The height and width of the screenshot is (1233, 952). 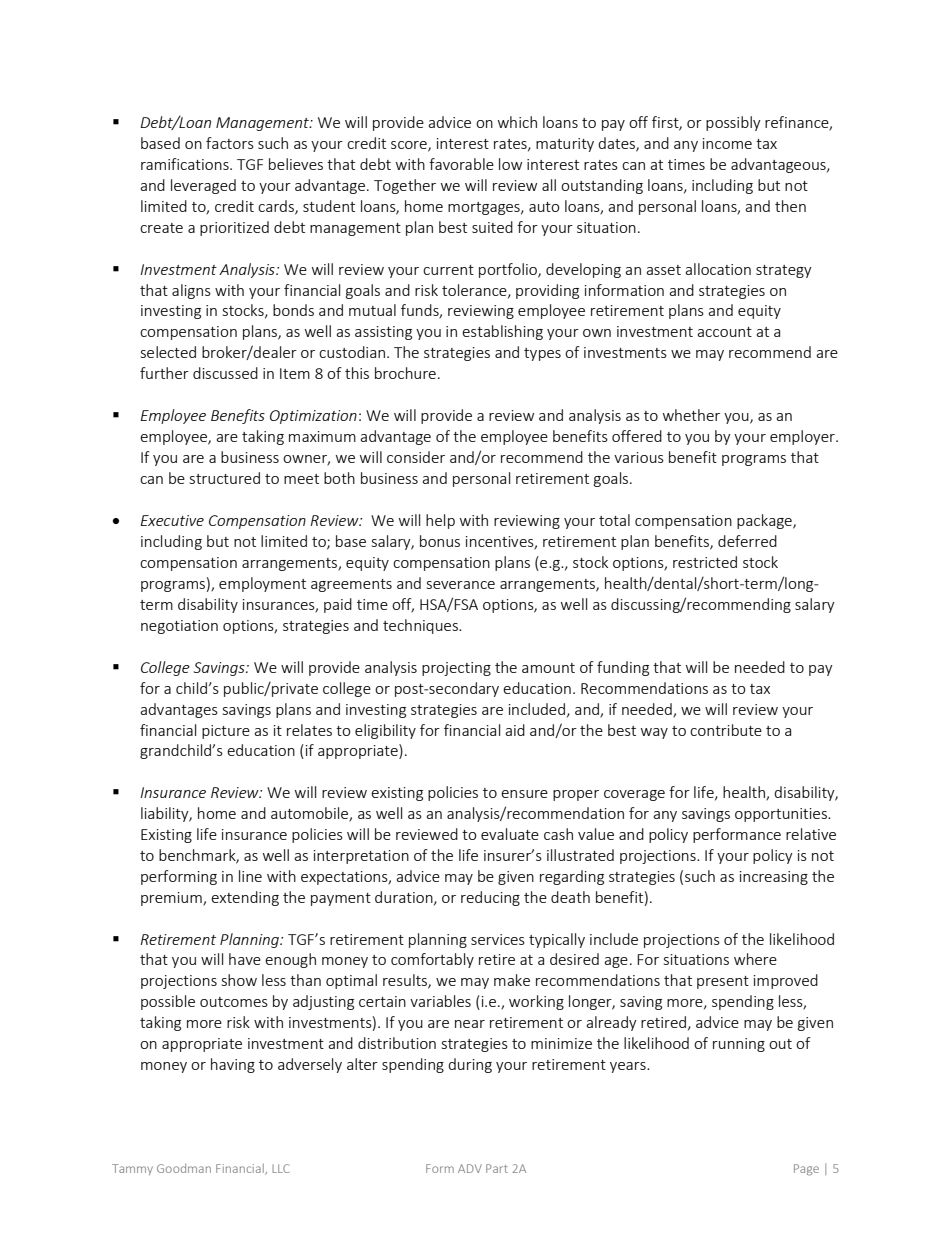 What do you see at coordinates (726, 730) in the screenshot?
I see `contribute` at bounding box center [726, 730].
